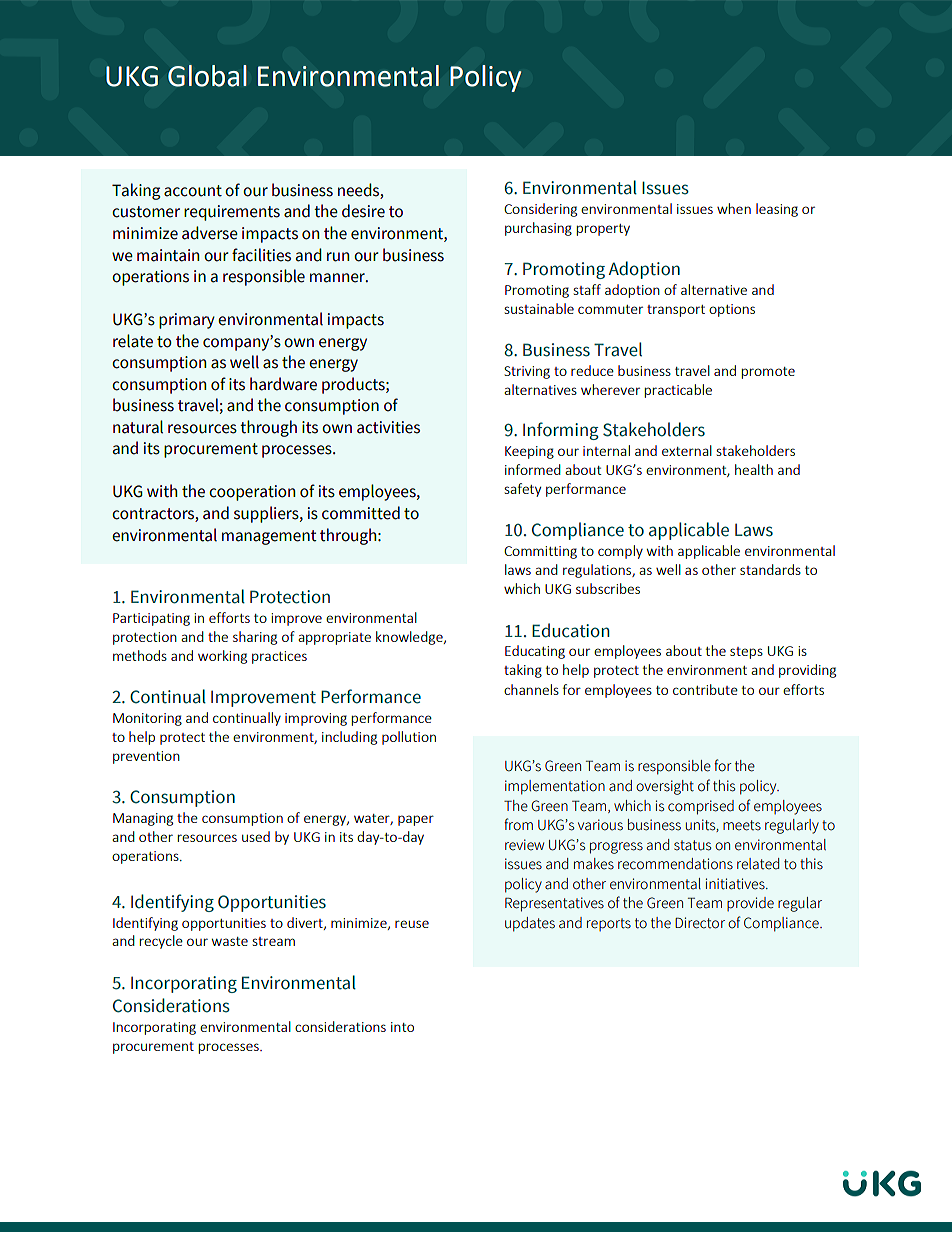 The height and width of the screenshot is (1233, 952). What do you see at coordinates (402, 1027) in the screenshot?
I see `into` at bounding box center [402, 1027].
